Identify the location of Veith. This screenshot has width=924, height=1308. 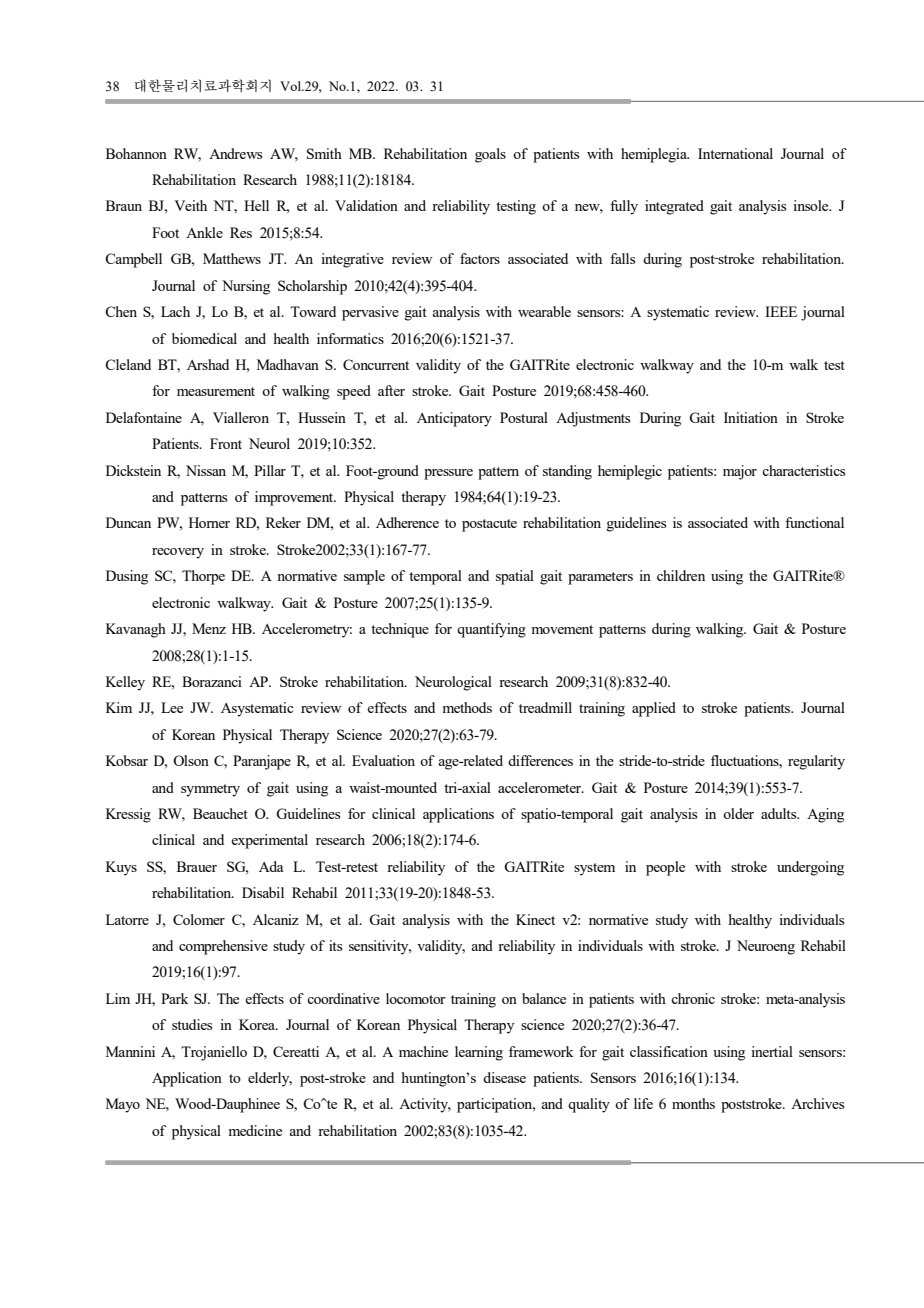
(190, 205).
